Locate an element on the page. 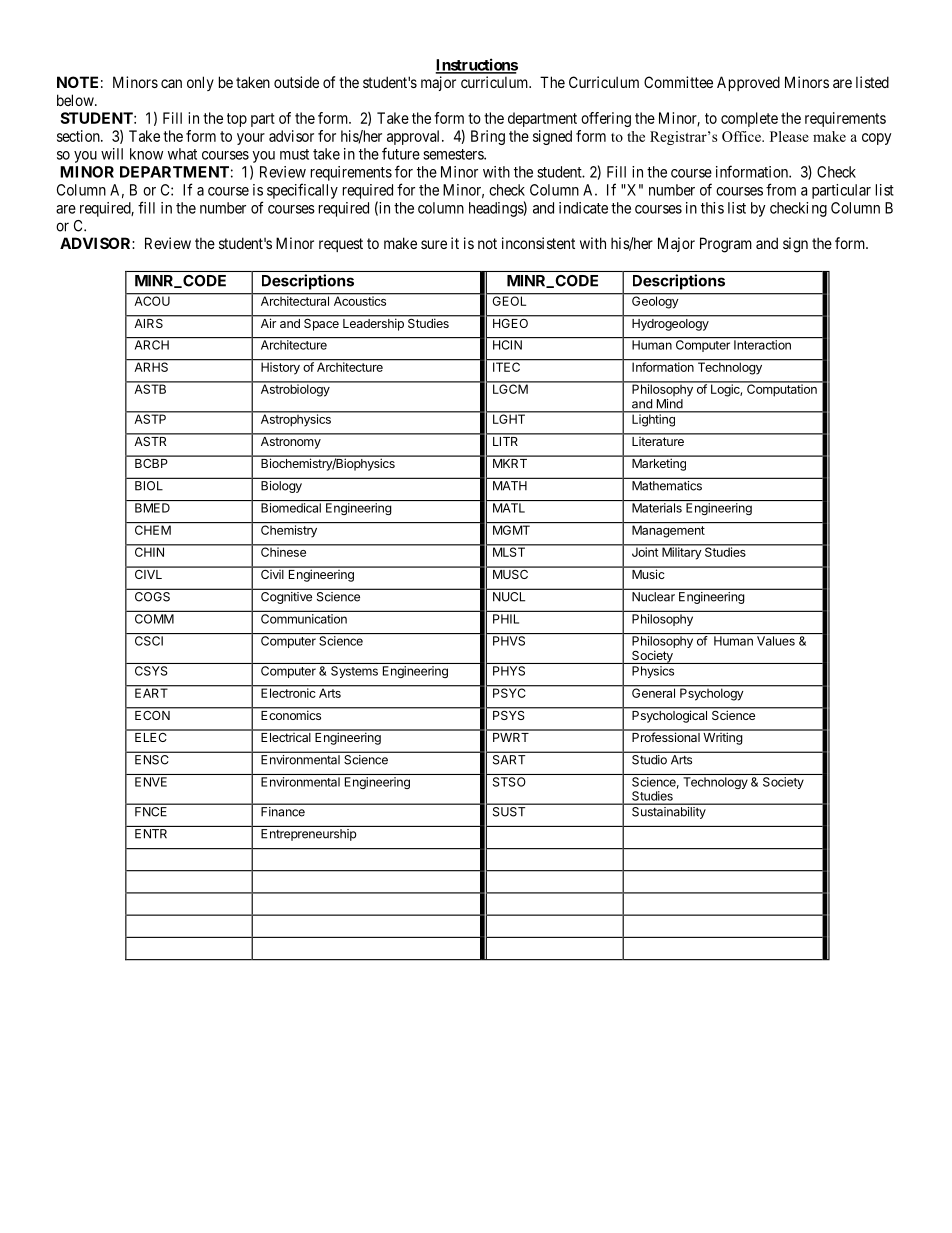 Image resolution: width=952 pixels, height=1233 pixels. AIRS is located at coordinates (148, 322).
